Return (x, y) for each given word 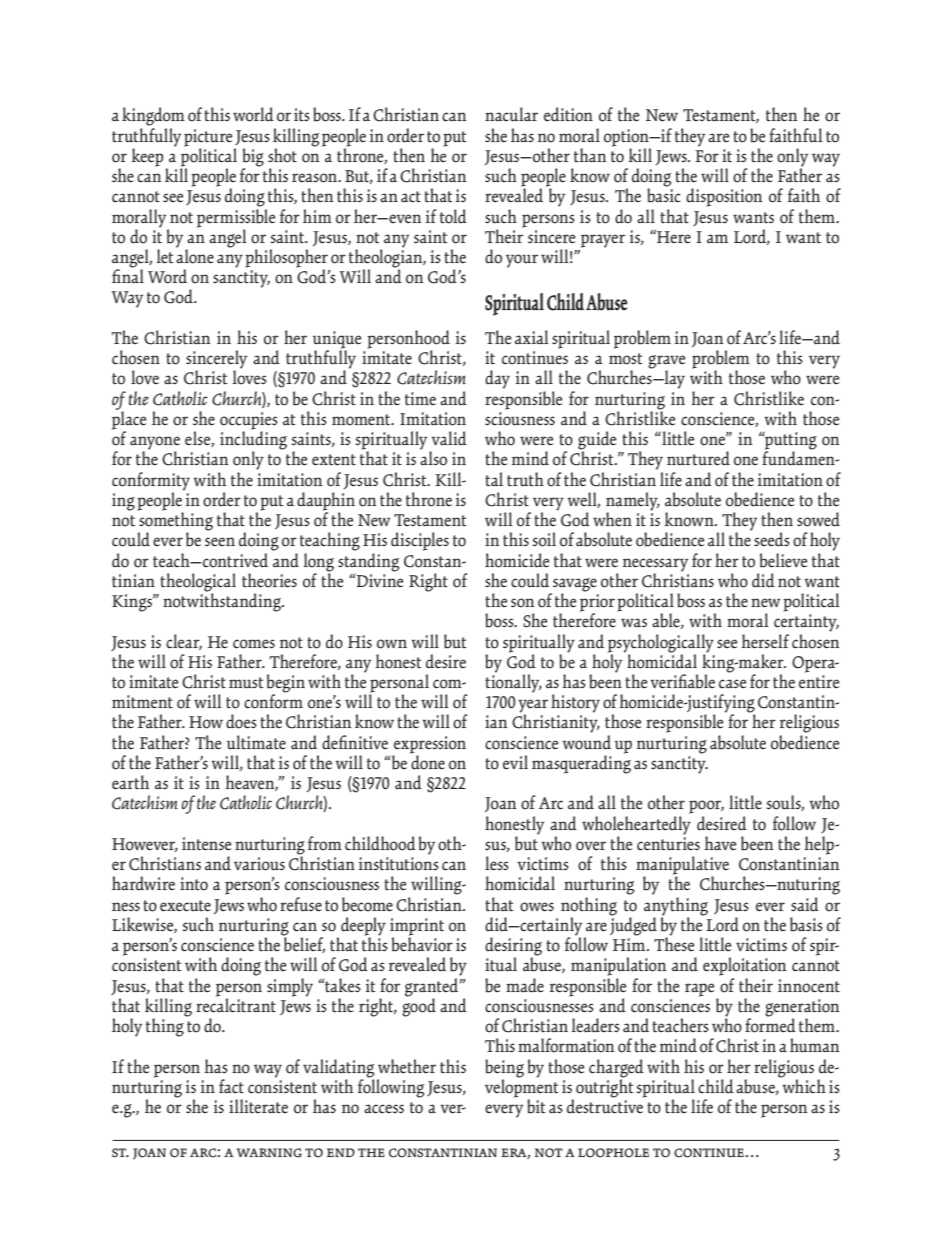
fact (231, 1086)
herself (765, 641)
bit (536, 1106)
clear (184, 642)
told (453, 216)
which (803, 1085)
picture (208, 139)
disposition (724, 197)
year (533, 707)
